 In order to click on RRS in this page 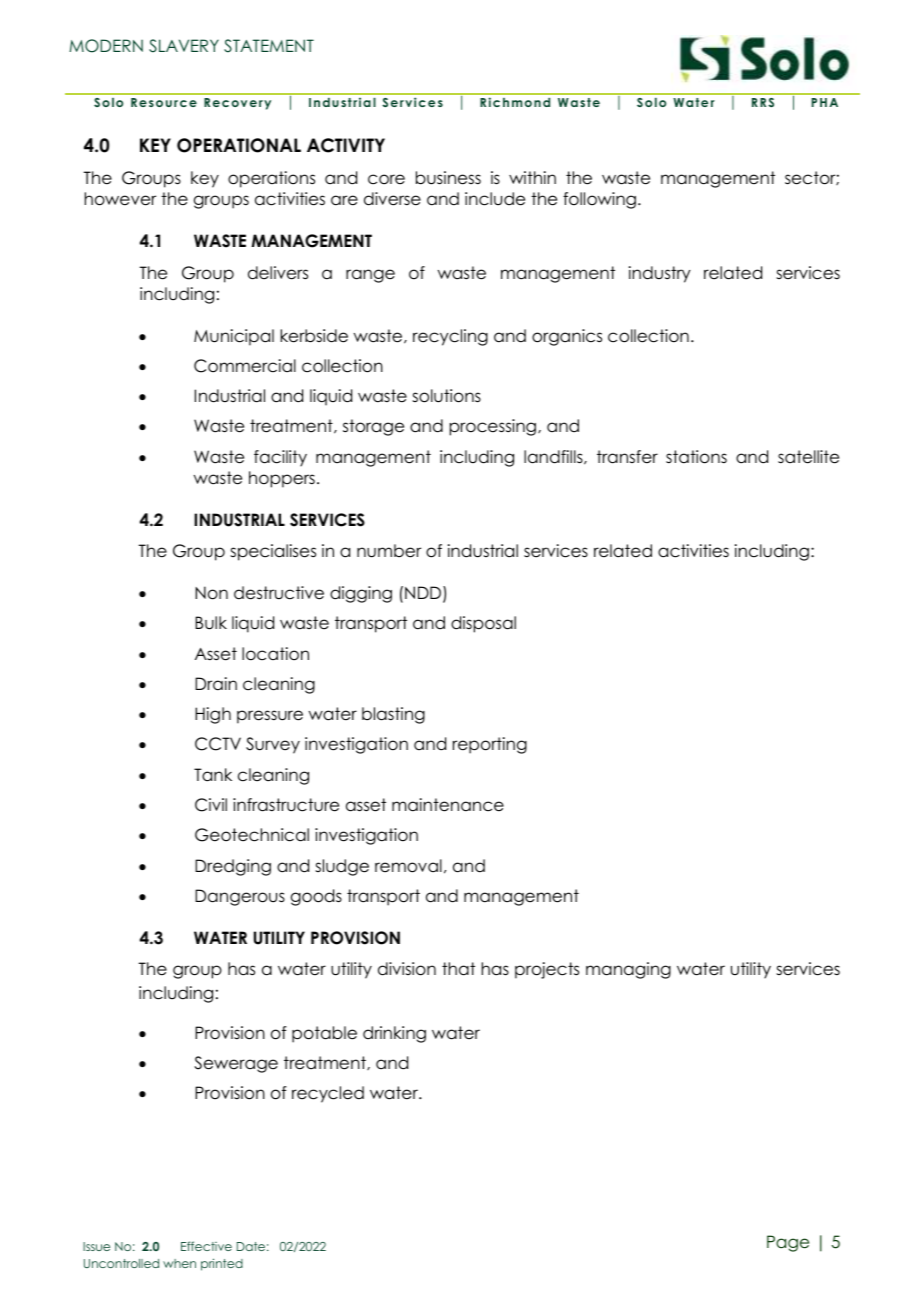, I will do `click(763, 102)`.
